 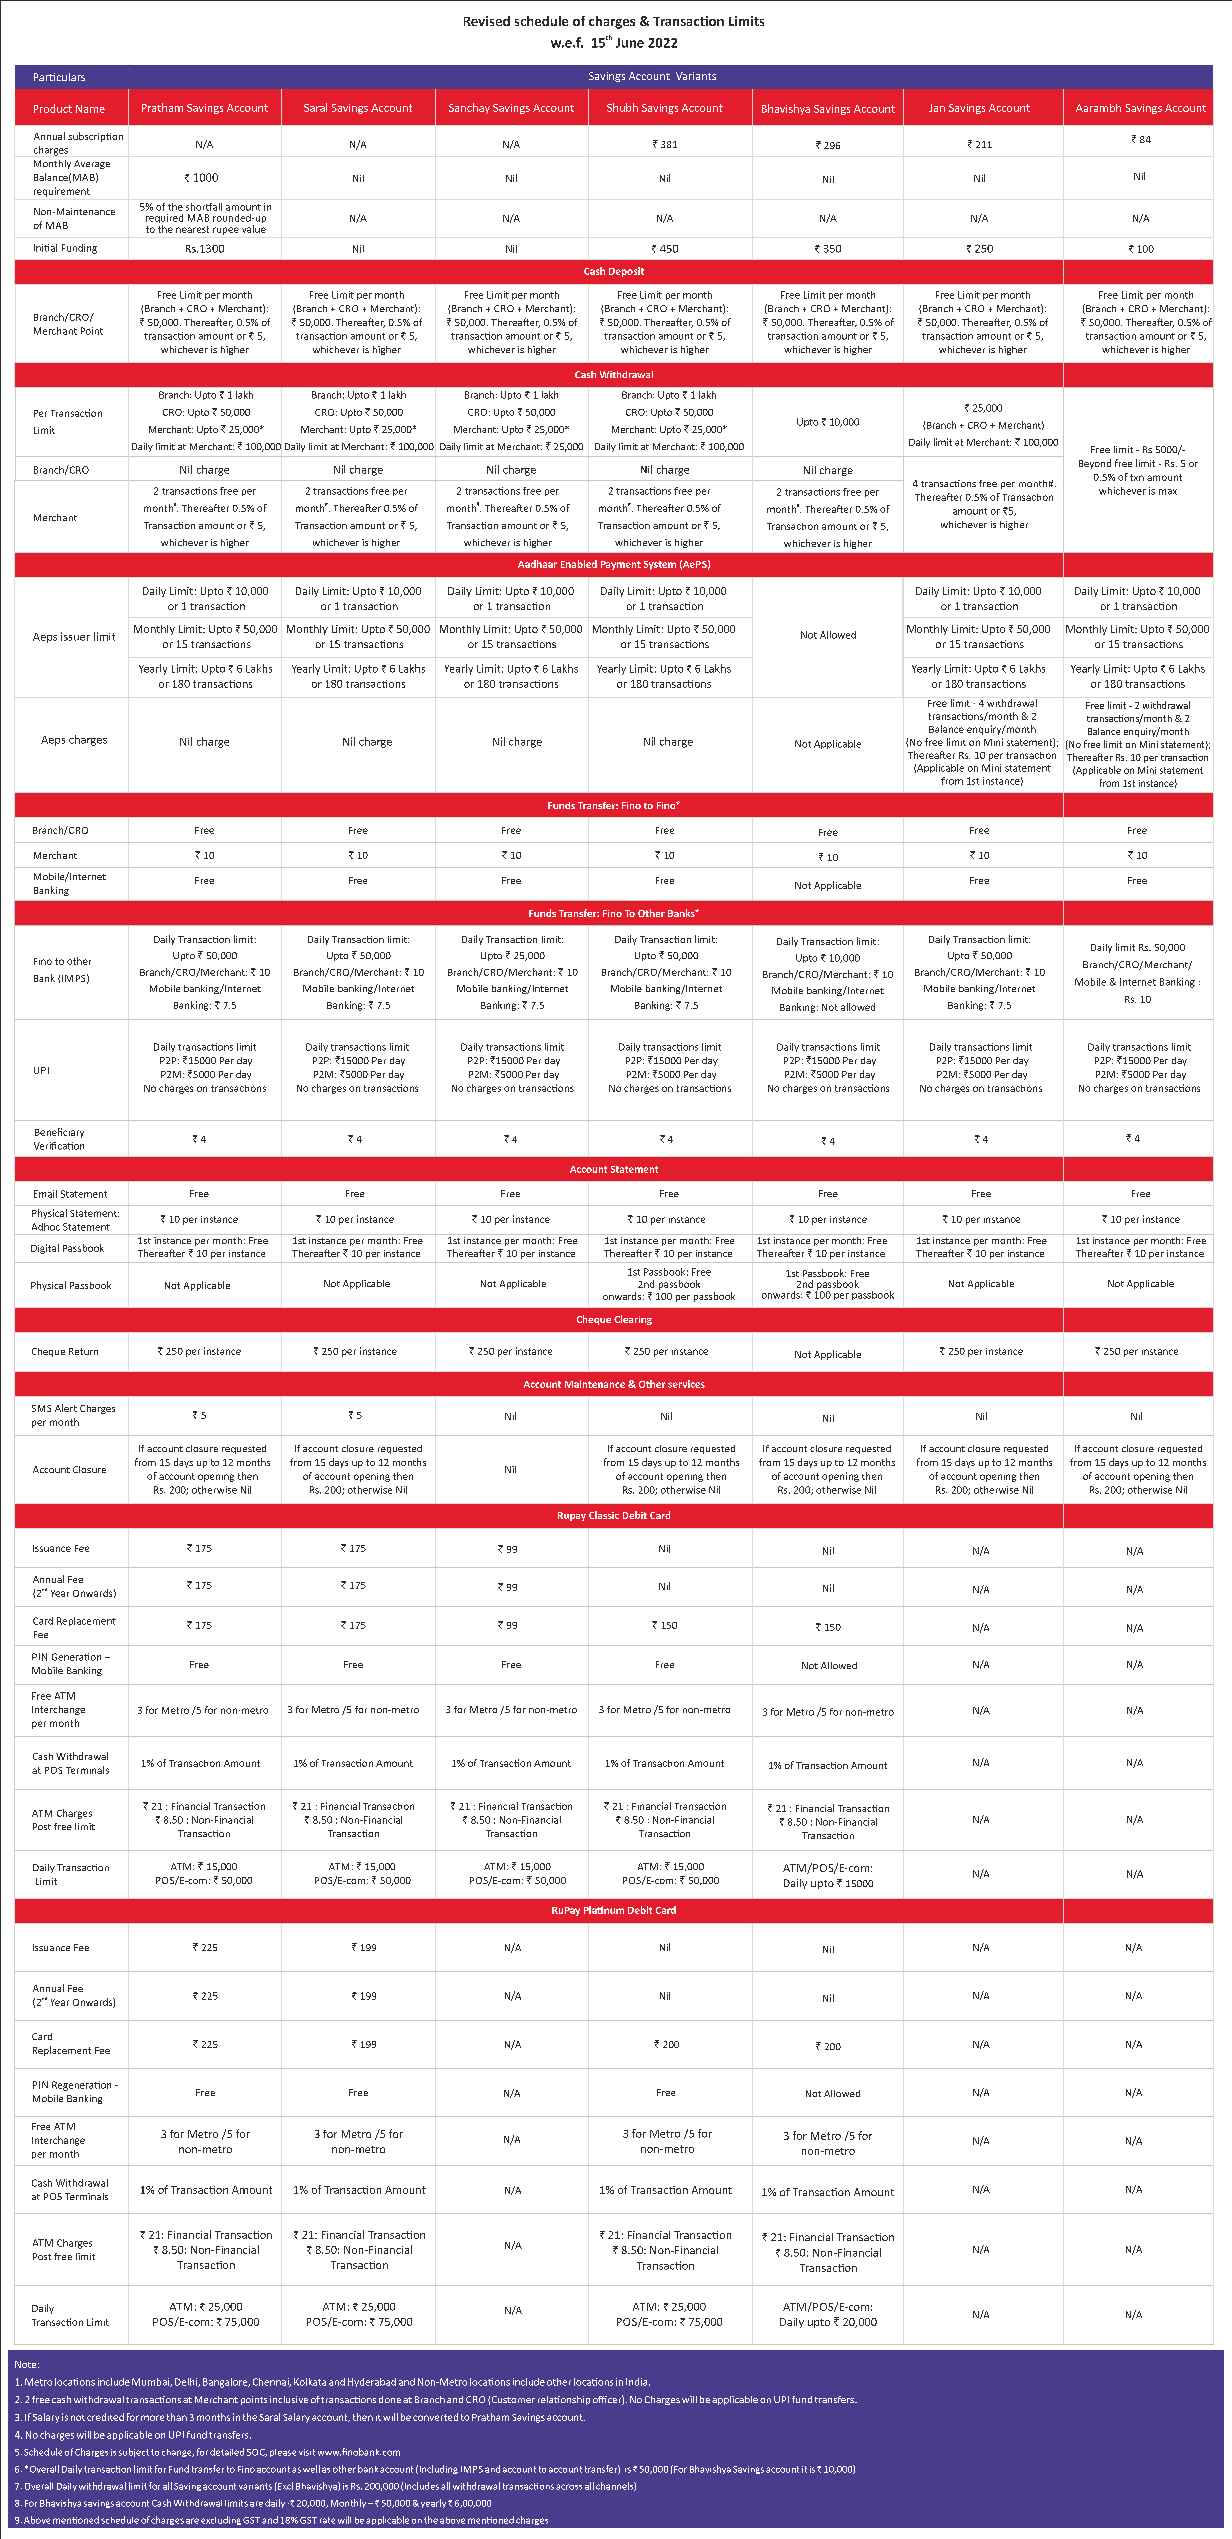 I want to click on than, so click(x=177, y=2417).
